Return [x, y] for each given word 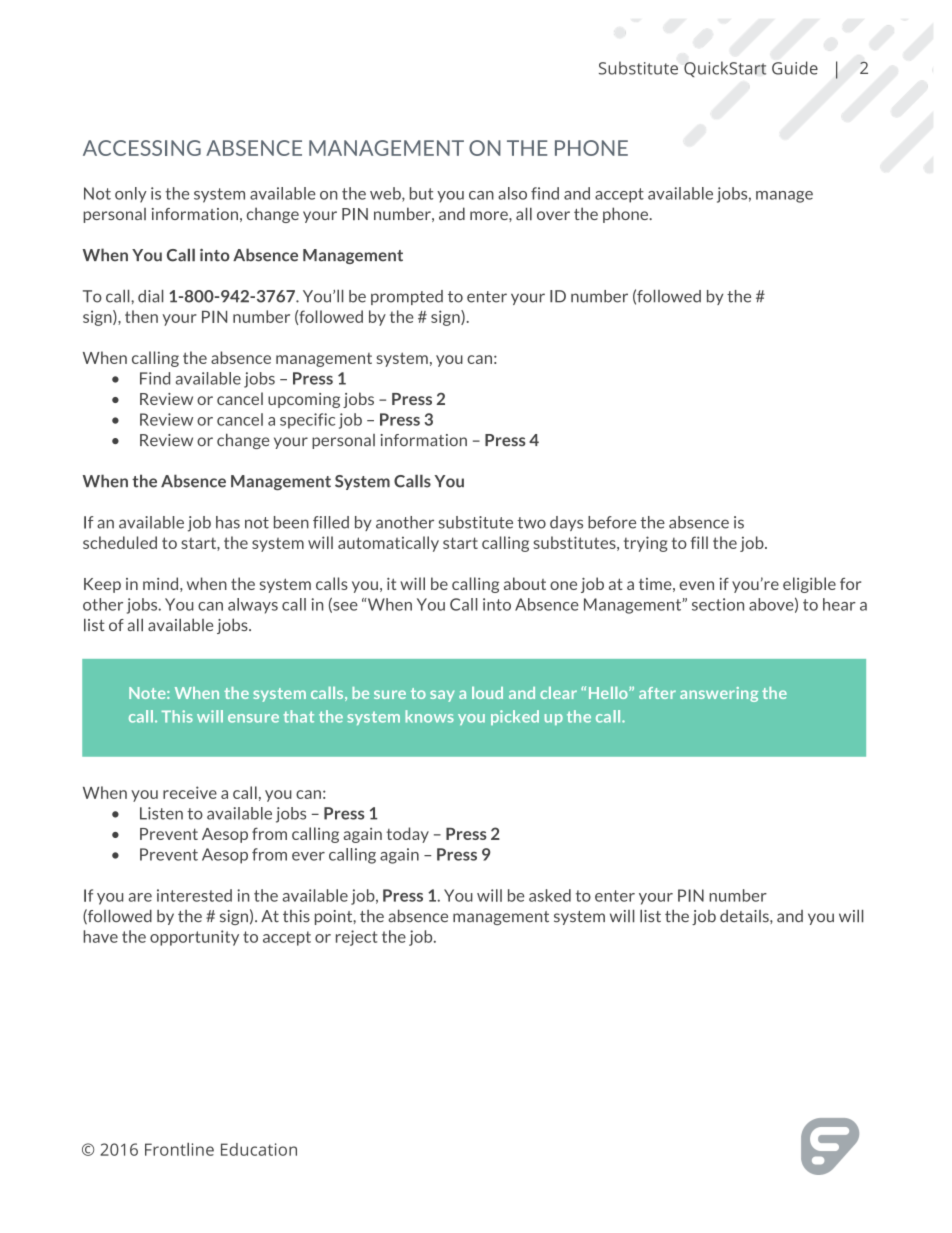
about [525, 583]
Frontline [179, 1149]
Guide [795, 68]
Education [259, 1149]
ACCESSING [142, 148]
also [512, 193]
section [718, 604]
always [253, 606]
